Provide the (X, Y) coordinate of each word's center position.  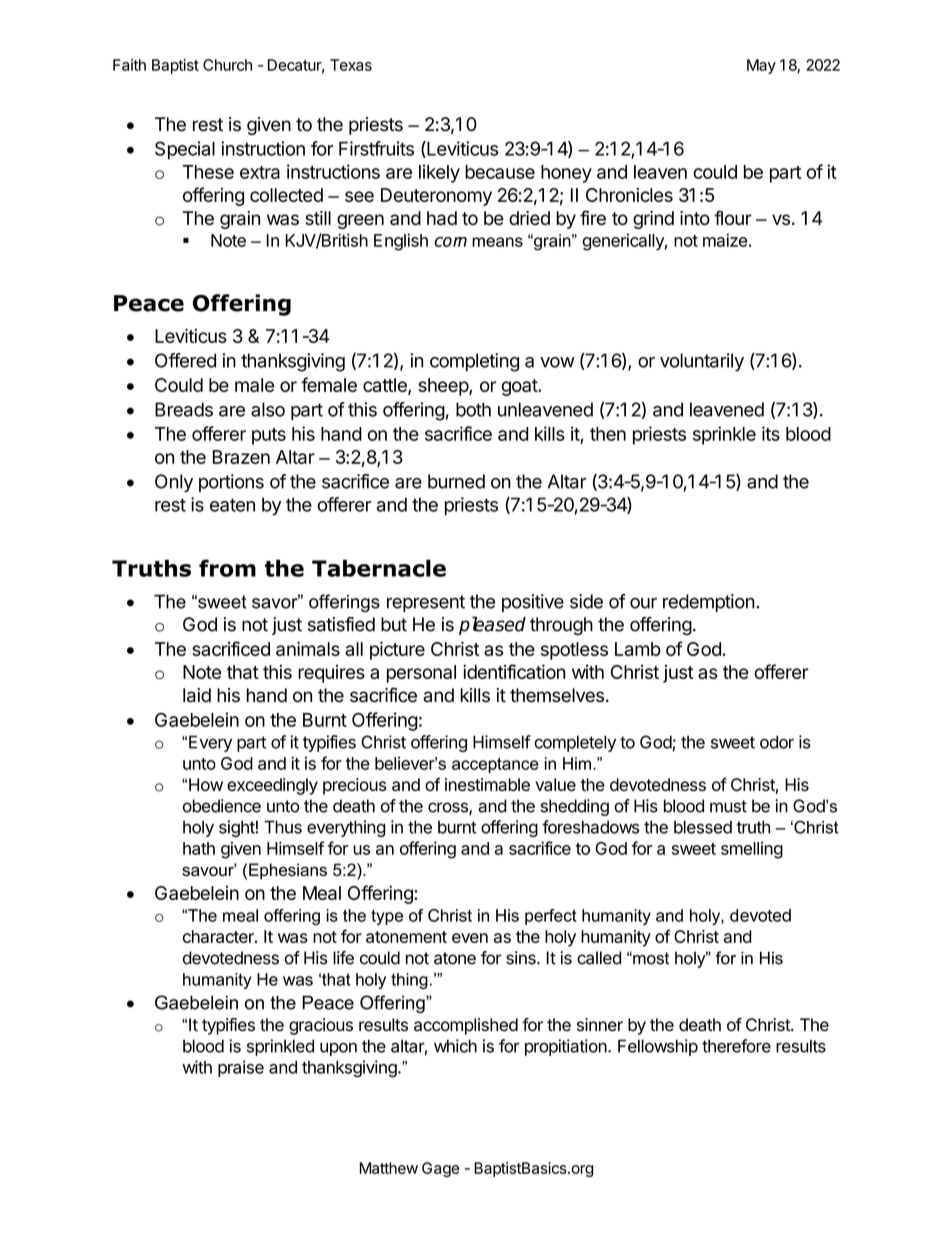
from (227, 568)
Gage (440, 1169)
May (761, 66)
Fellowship (658, 1047)
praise (241, 1068)
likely (439, 173)
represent (426, 603)
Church (227, 65)
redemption (709, 603)
